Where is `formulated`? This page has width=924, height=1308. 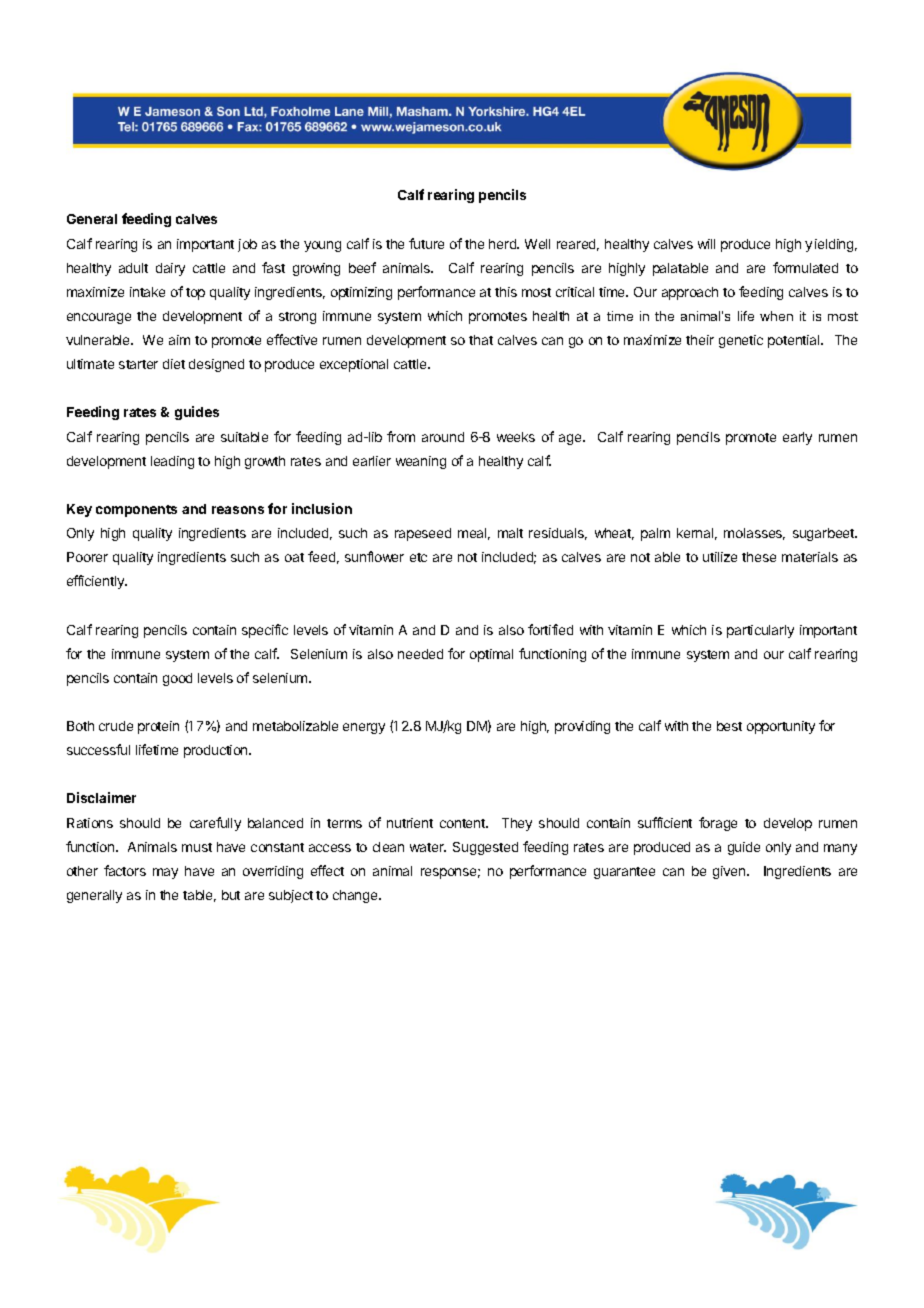
formulated is located at coordinates (805, 267).
